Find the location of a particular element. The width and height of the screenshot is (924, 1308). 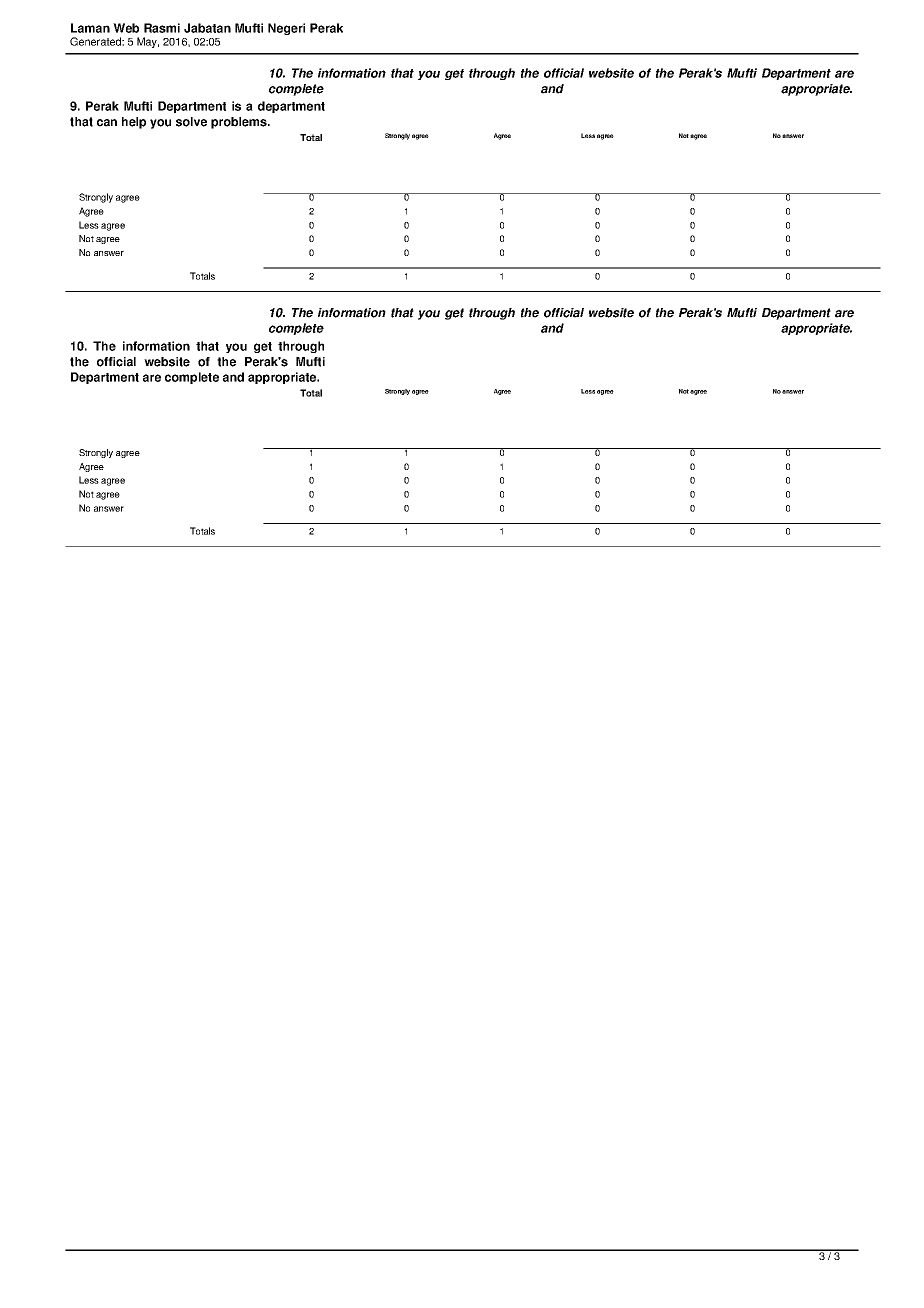

help is located at coordinates (134, 123).
